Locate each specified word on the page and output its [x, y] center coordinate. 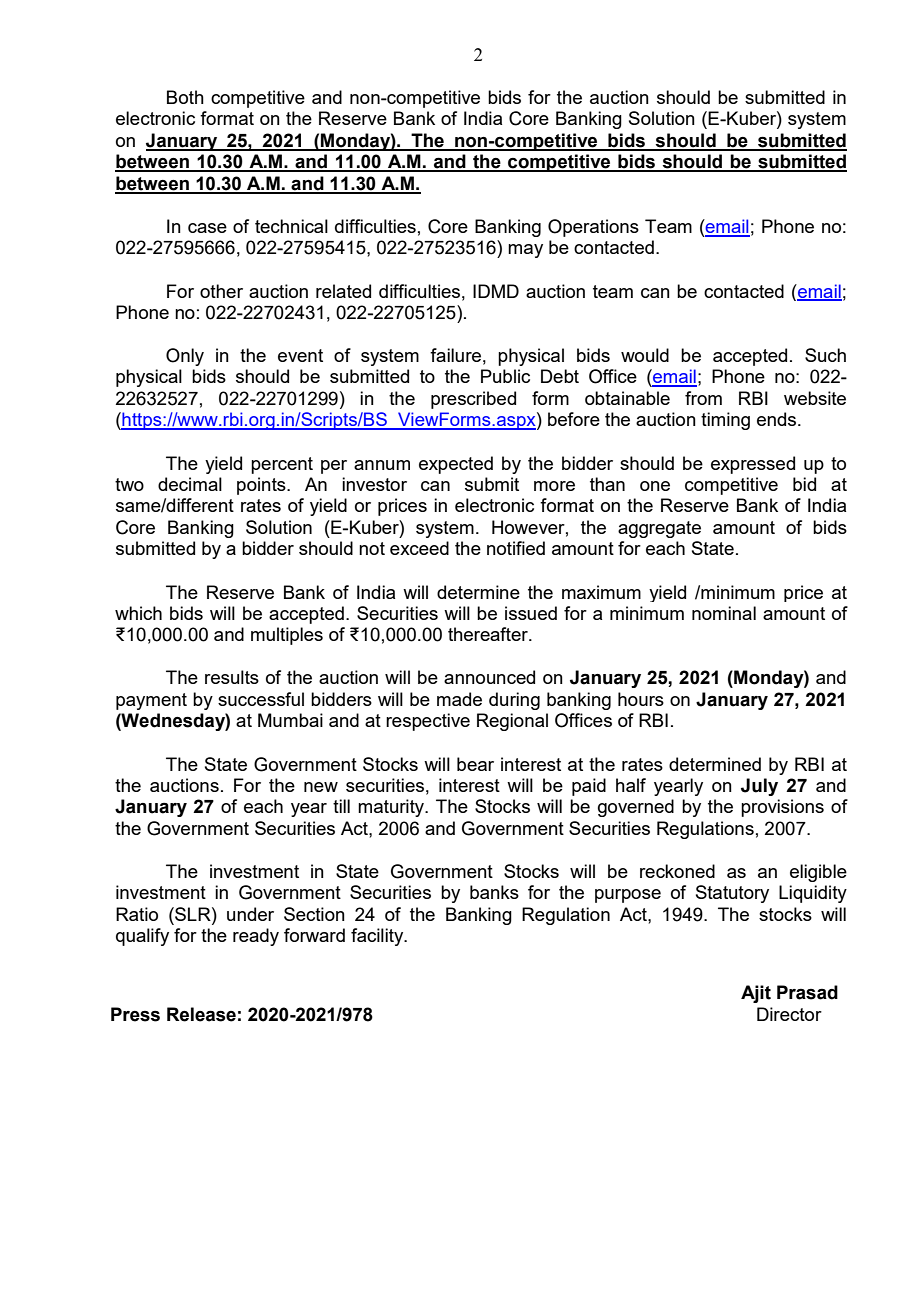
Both [185, 97]
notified [516, 548]
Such [825, 355]
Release [201, 1014]
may [525, 251]
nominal [724, 613]
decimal [190, 484]
